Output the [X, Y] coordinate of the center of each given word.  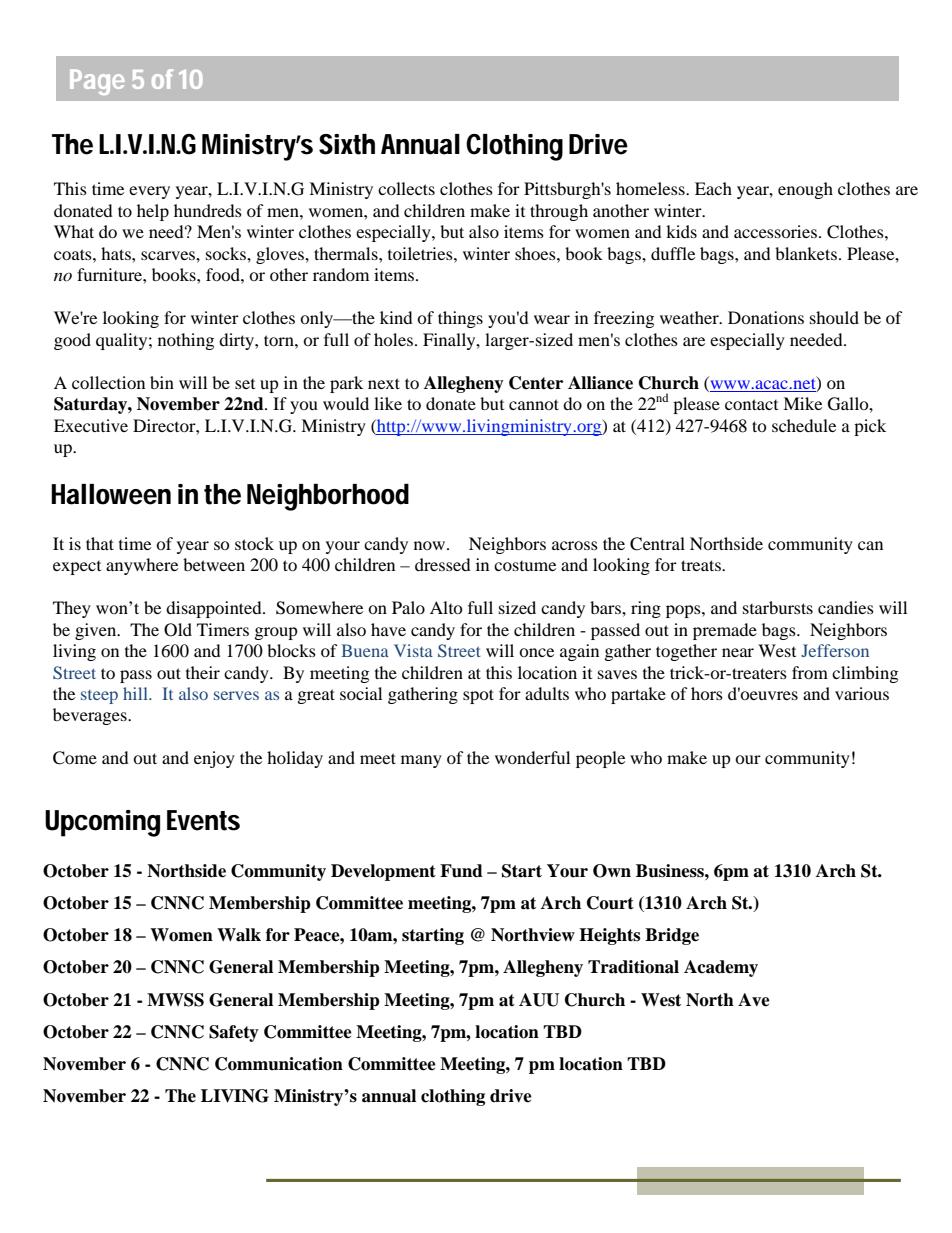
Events [203, 820]
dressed [443, 564]
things [460, 319]
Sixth [347, 144]
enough [805, 190]
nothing [186, 341]
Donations [766, 317]
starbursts [778, 607]
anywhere [142, 566]
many [421, 761]
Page [97, 82]
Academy [721, 968]
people [600, 759]
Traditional [633, 967]
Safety [234, 1033]
